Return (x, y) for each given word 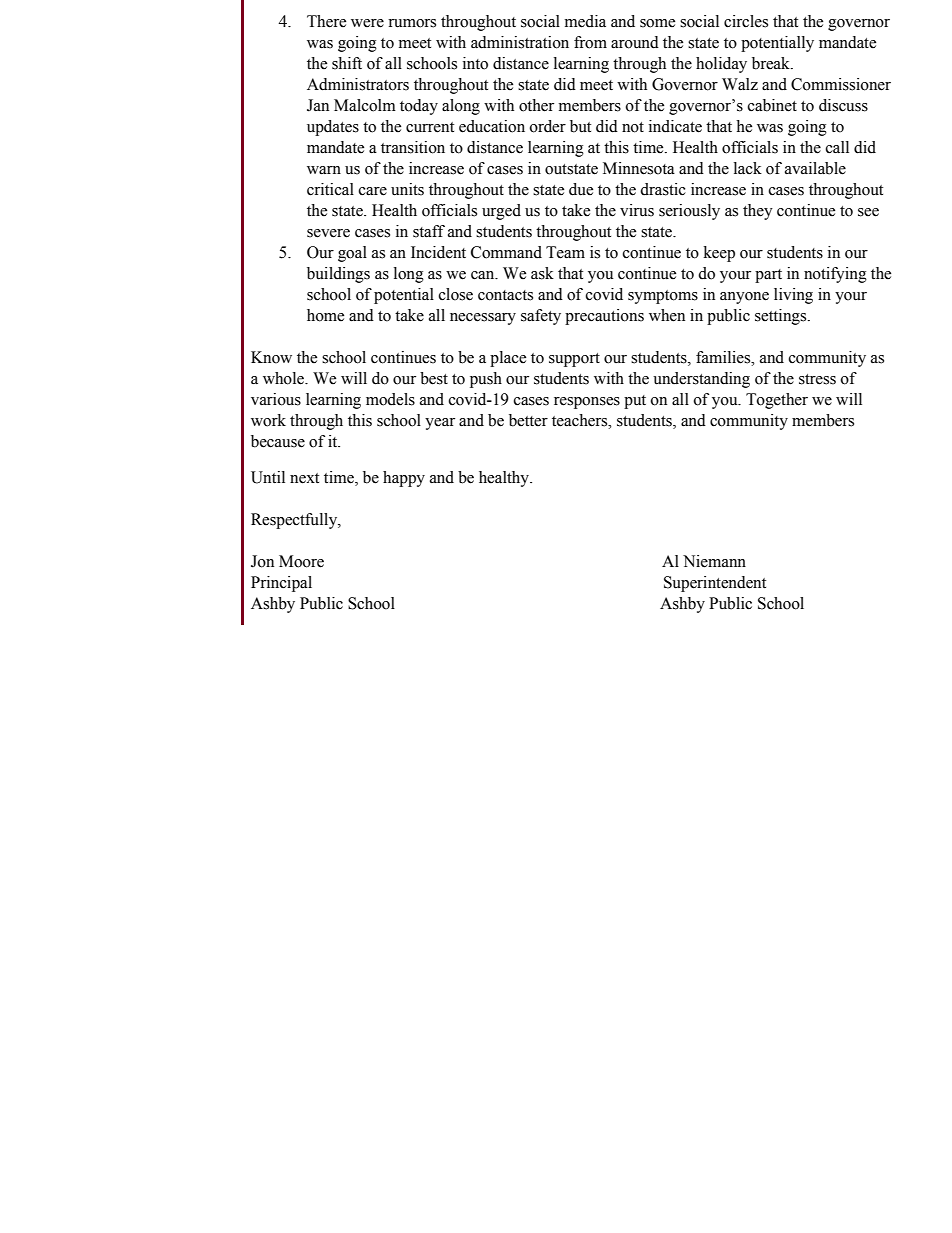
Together (777, 401)
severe (328, 233)
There (326, 21)
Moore (301, 561)
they (758, 212)
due (581, 189)
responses (587, 403)
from (590, 42)
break (772, 63)
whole (284, 378)
